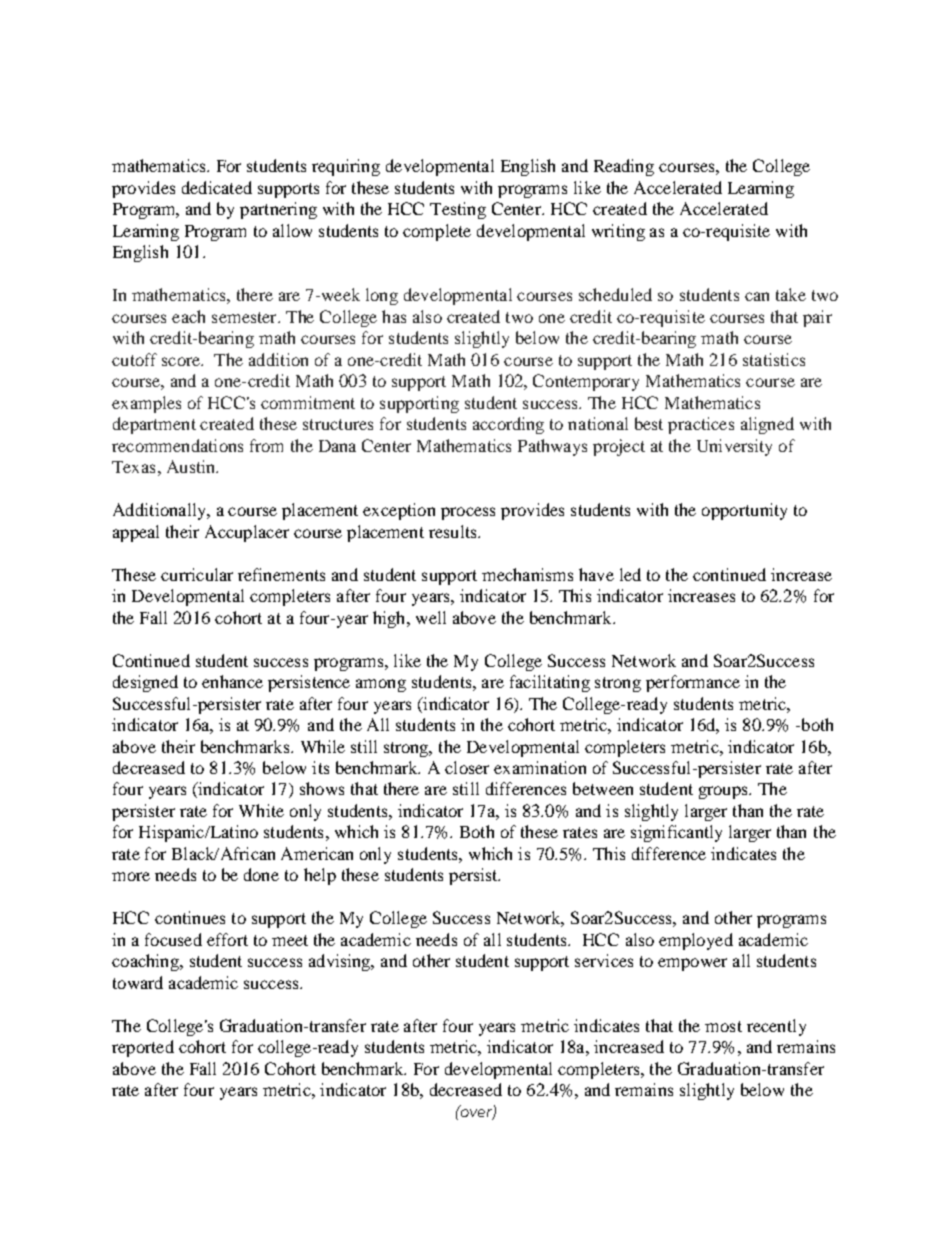  What do you see at coordinates (624, 167) in the screenshot?
I see `Reading` at bounding box center [624, 167].
